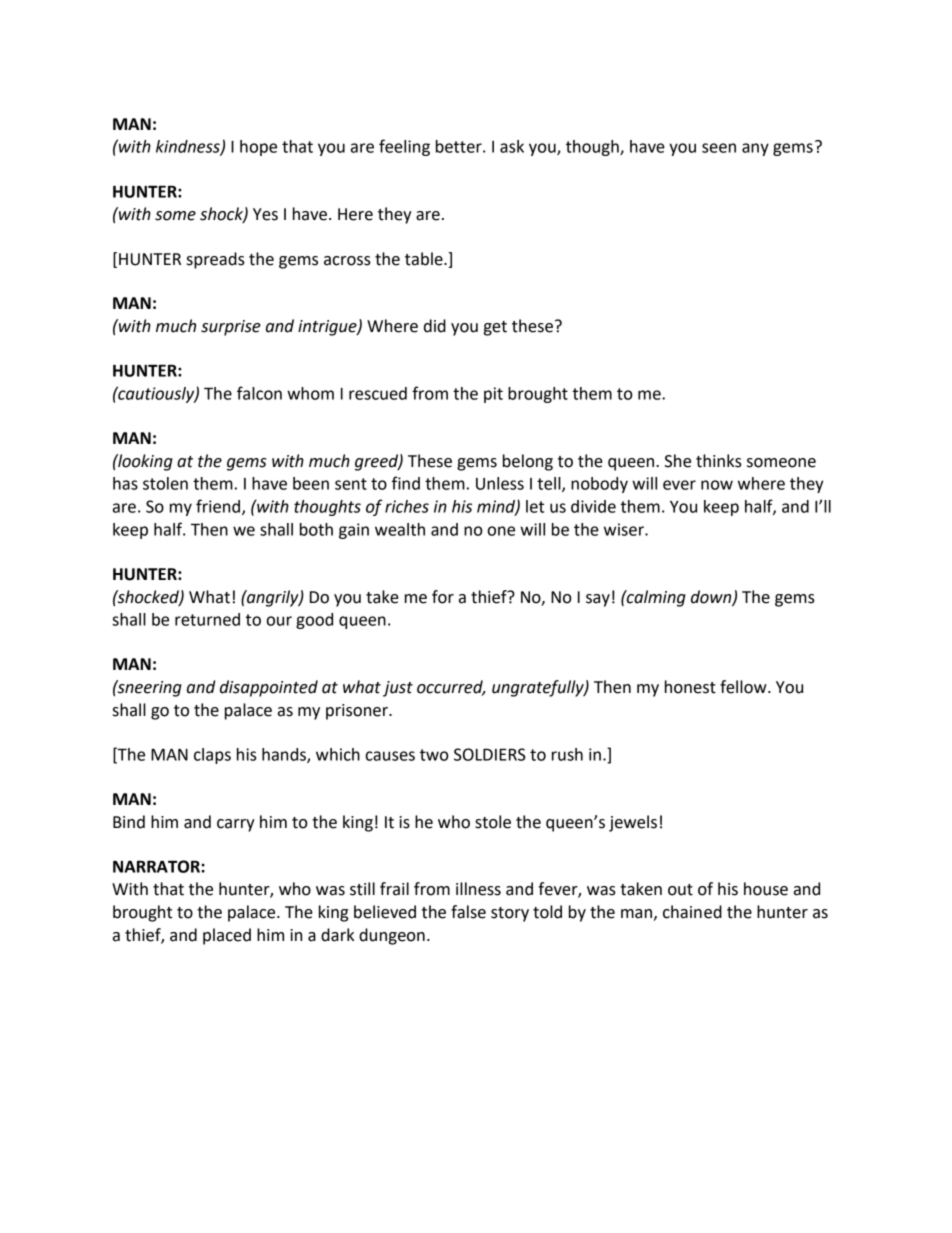 The width and height of the screenshot is (952, 1233). Describe the element at coordinates (258, 148) in the screenshot. I see `hope` at that location.
